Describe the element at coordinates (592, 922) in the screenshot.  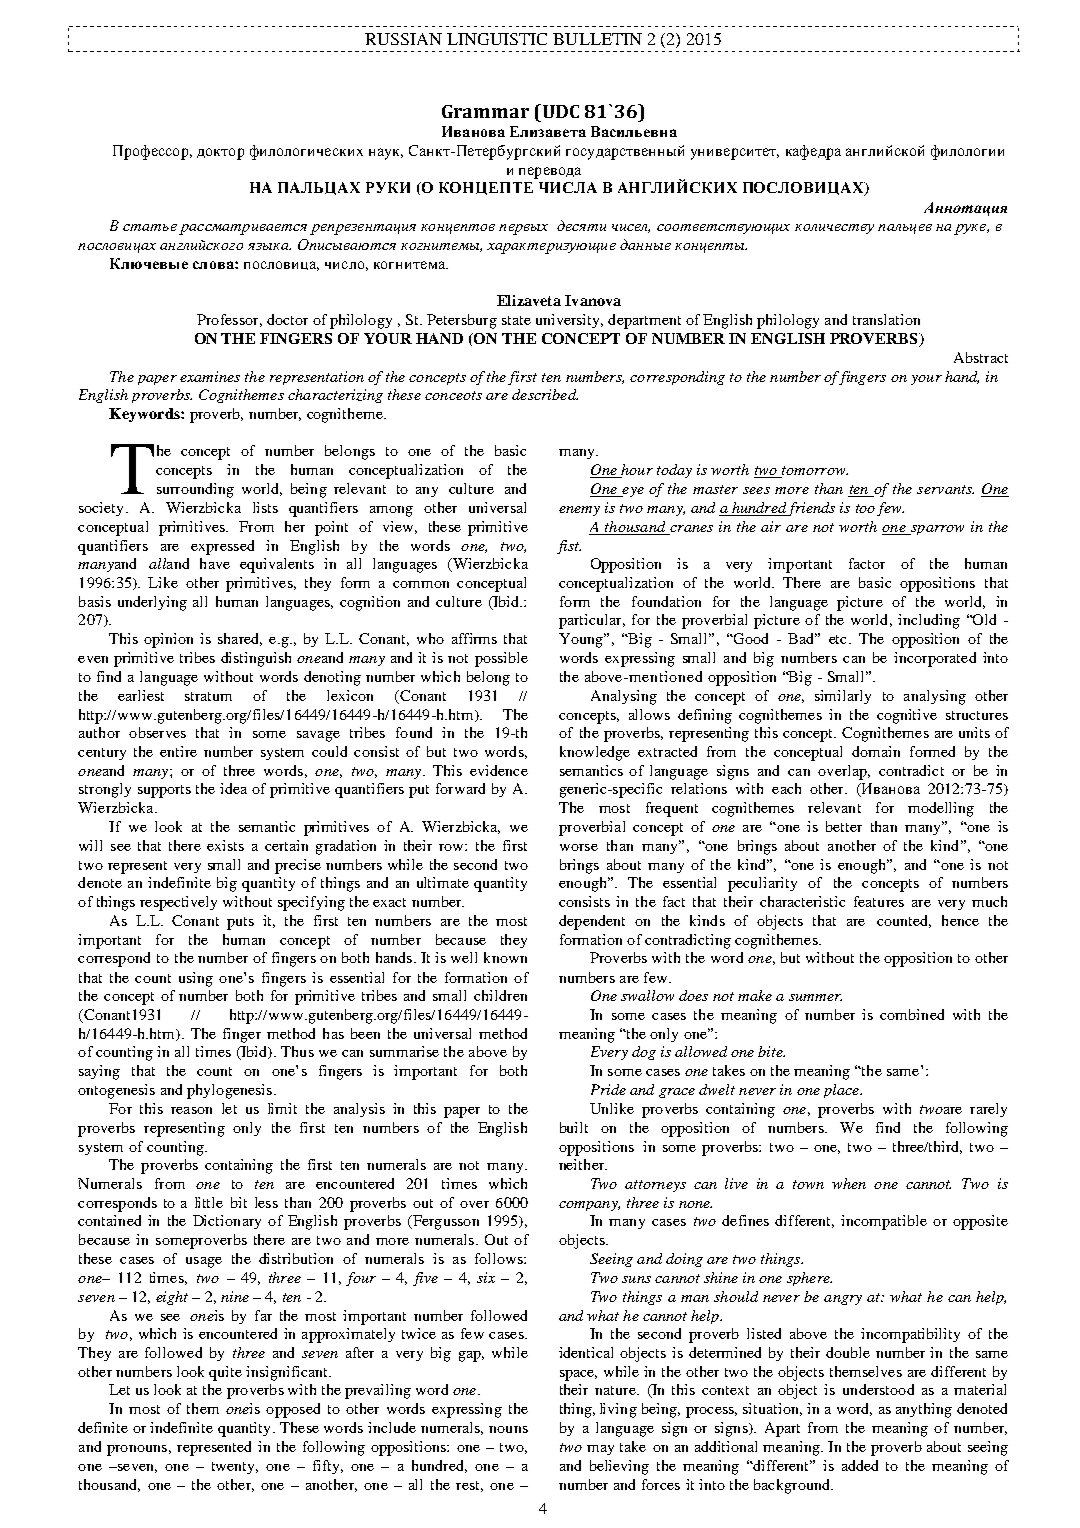
I see `dependent` at that location.
